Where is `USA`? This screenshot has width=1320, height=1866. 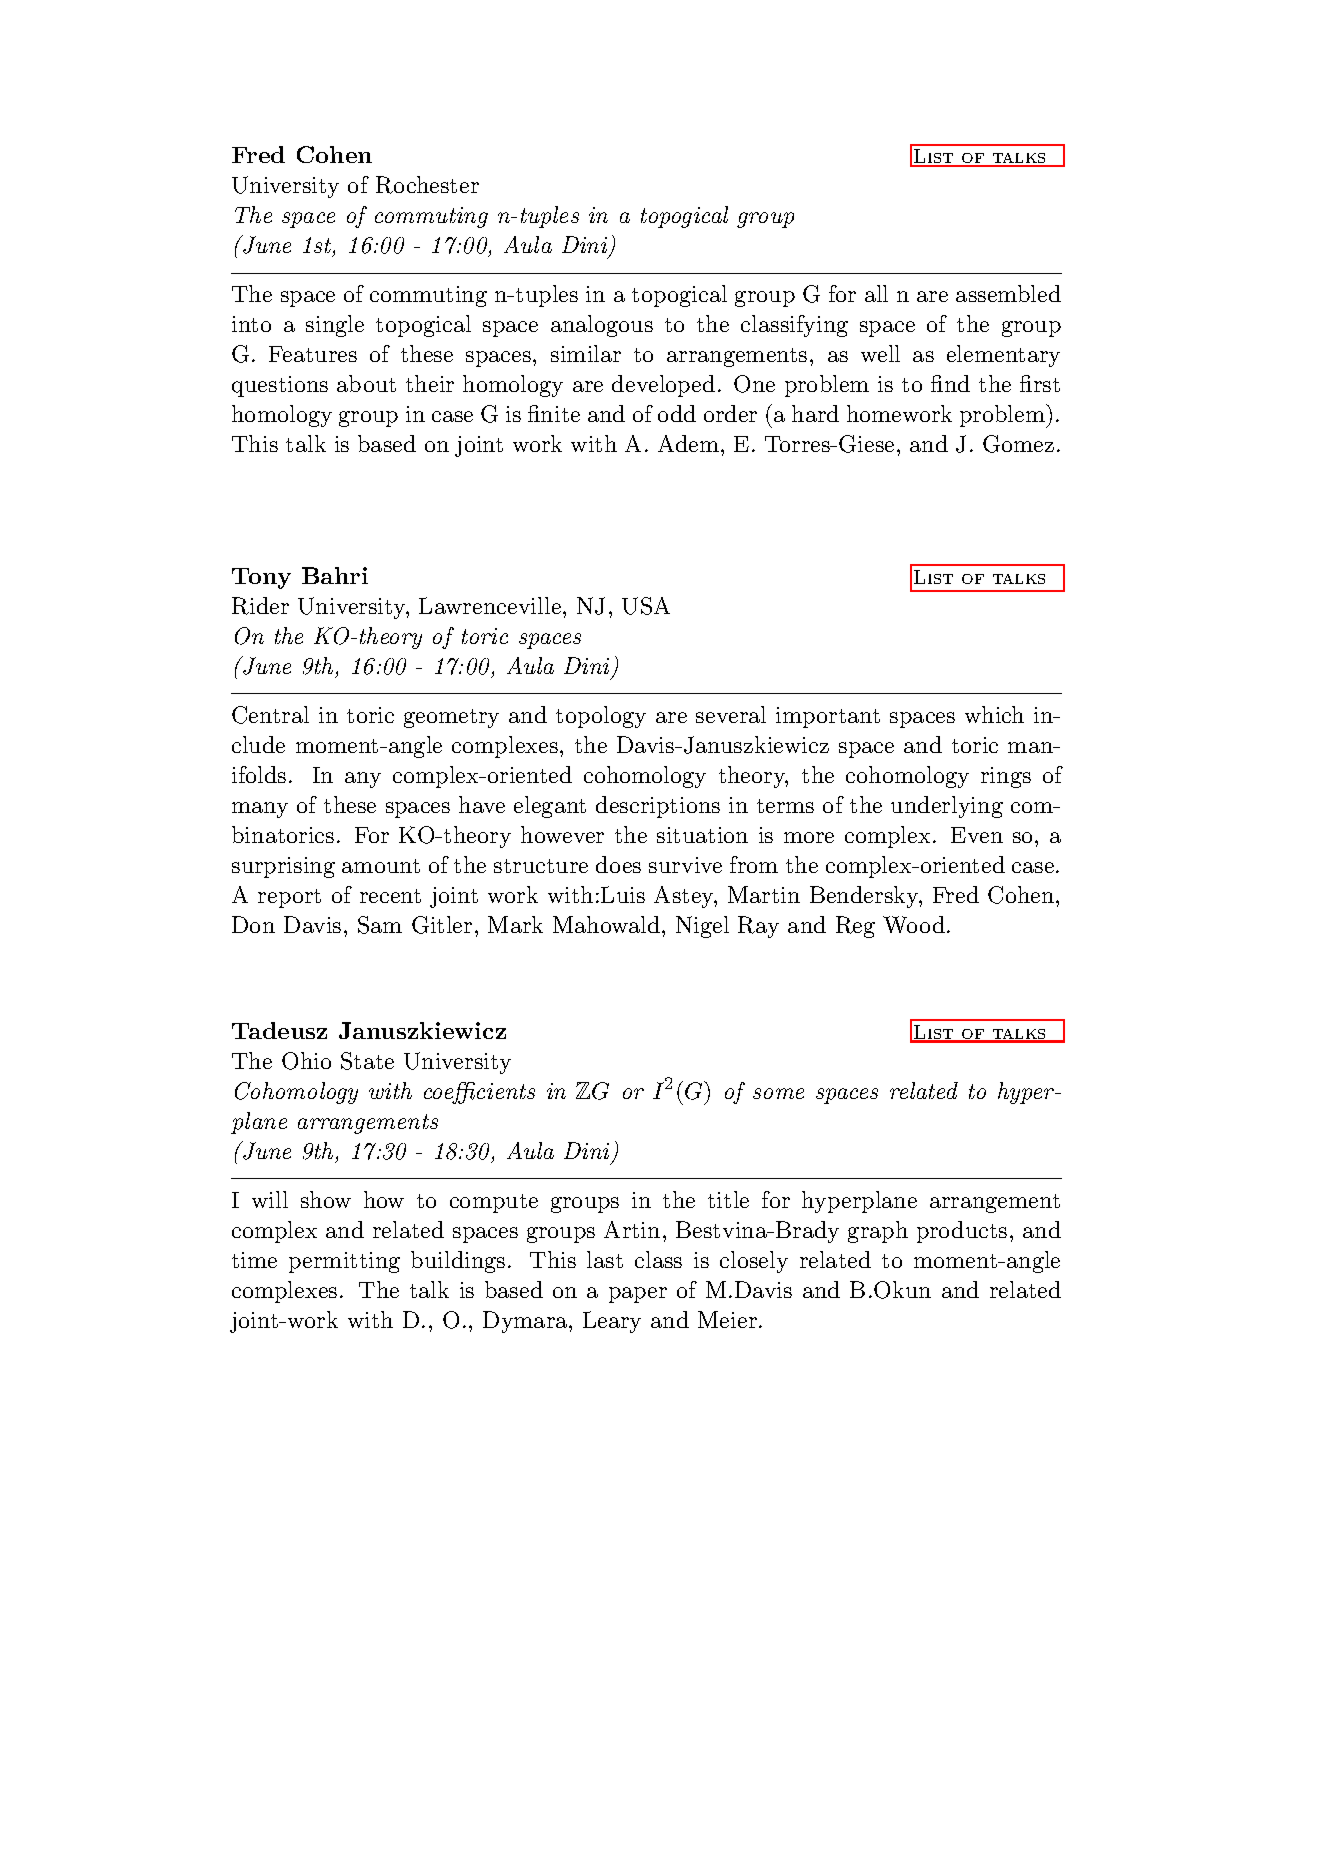 USA is located at coordinates (646, 606).
